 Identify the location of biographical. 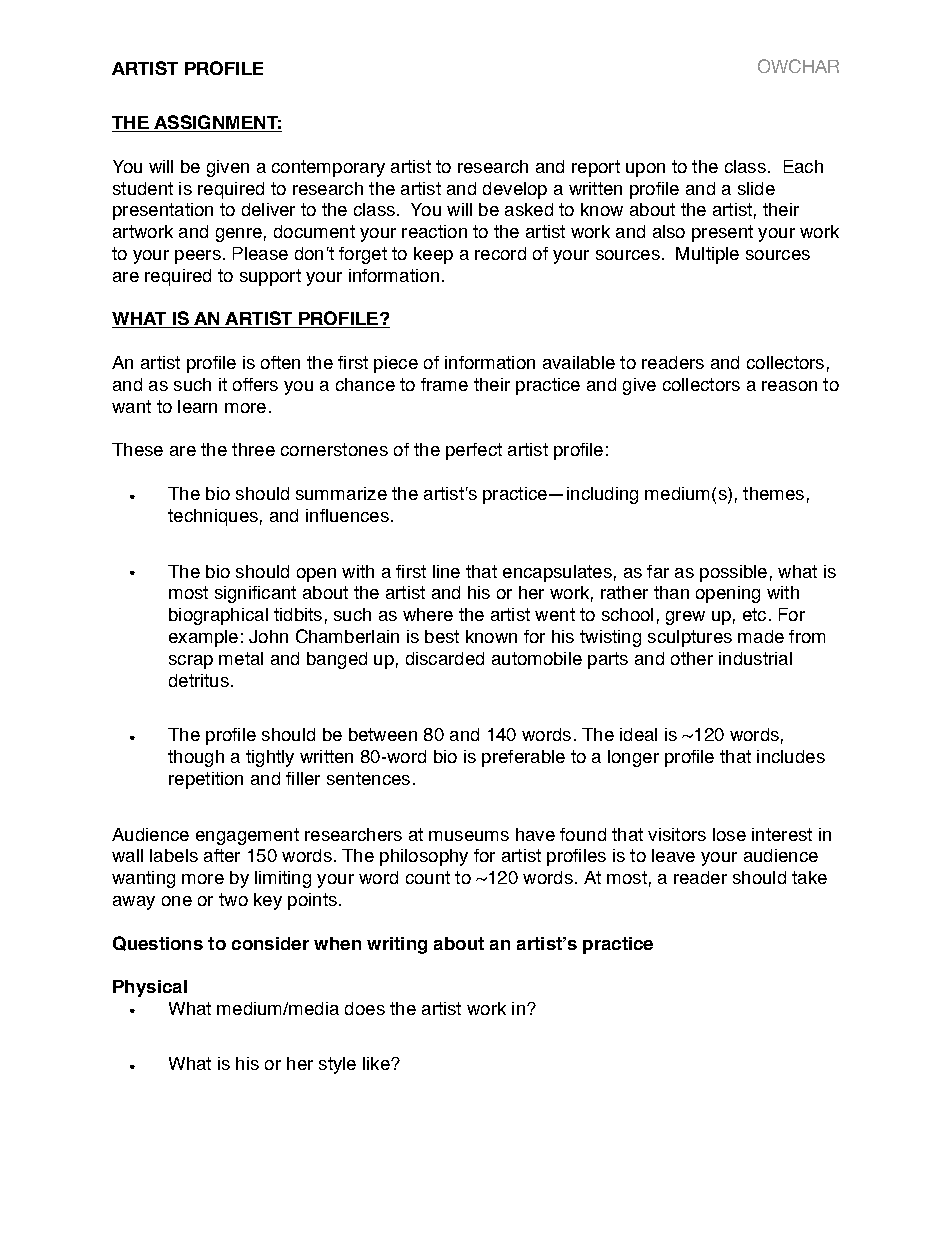
(218, 616).
